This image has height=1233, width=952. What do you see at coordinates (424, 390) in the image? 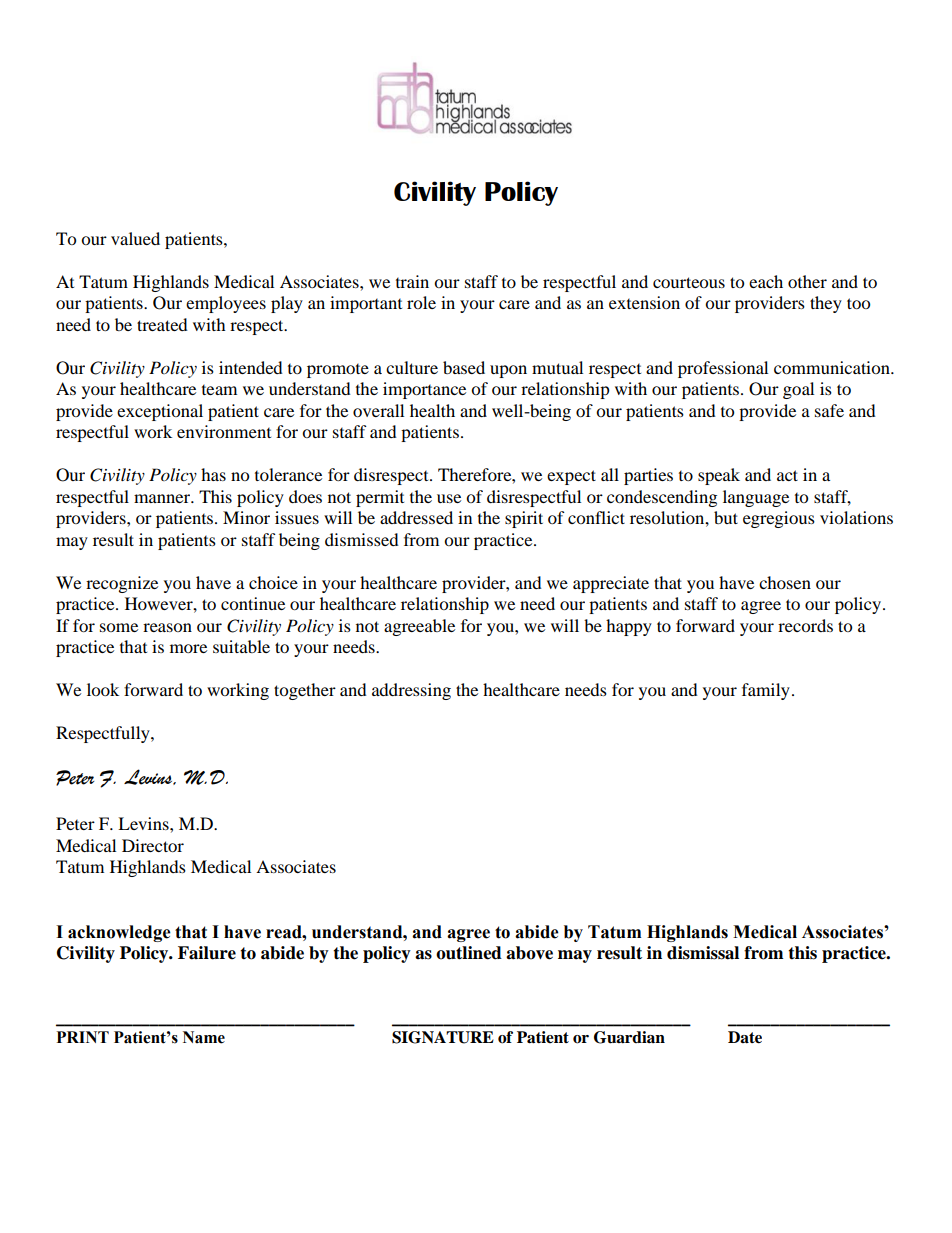
I see `importance` at bounding box center [424, 390].
